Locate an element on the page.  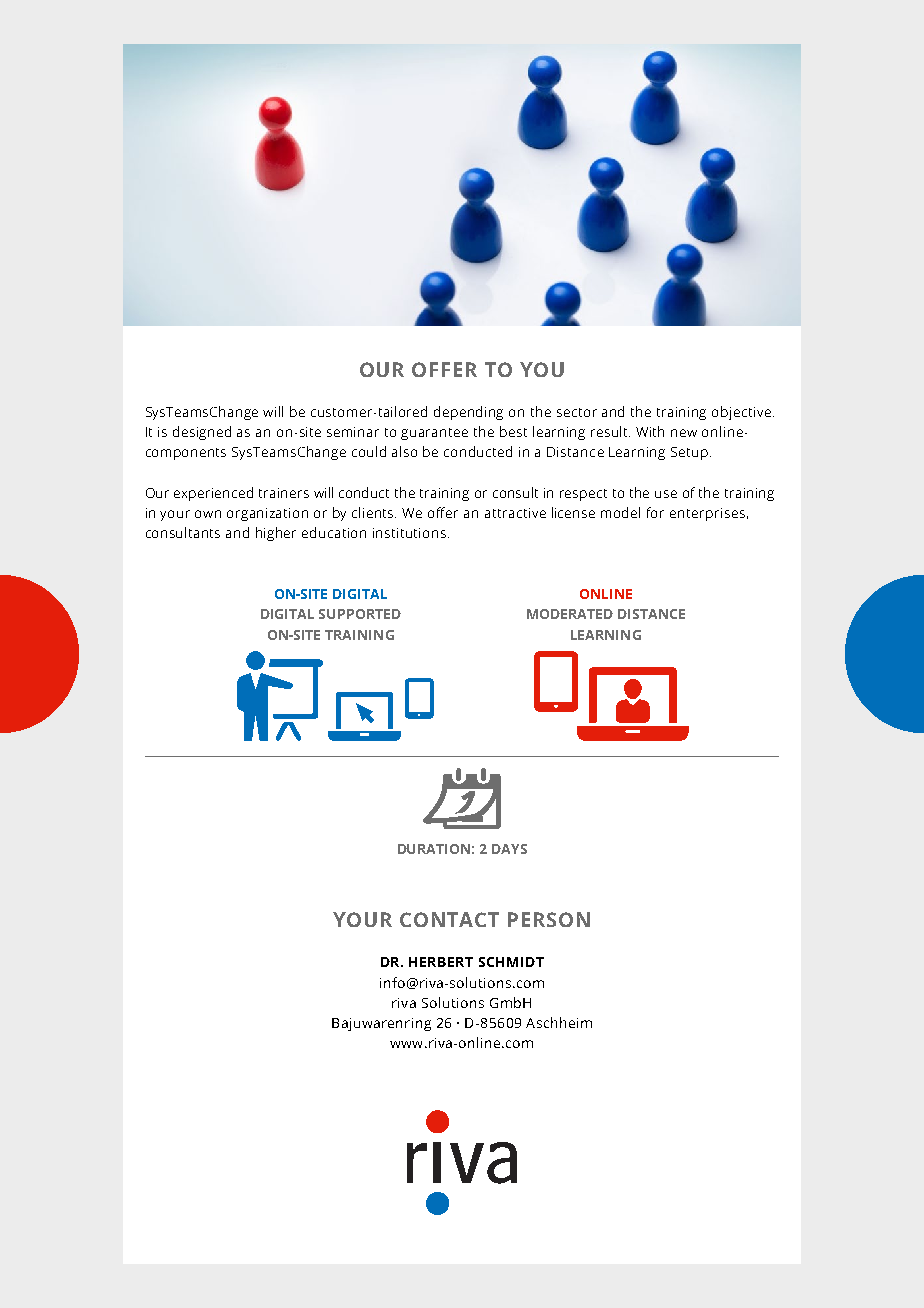
CONTACT is located at coordinates (449, 919).
